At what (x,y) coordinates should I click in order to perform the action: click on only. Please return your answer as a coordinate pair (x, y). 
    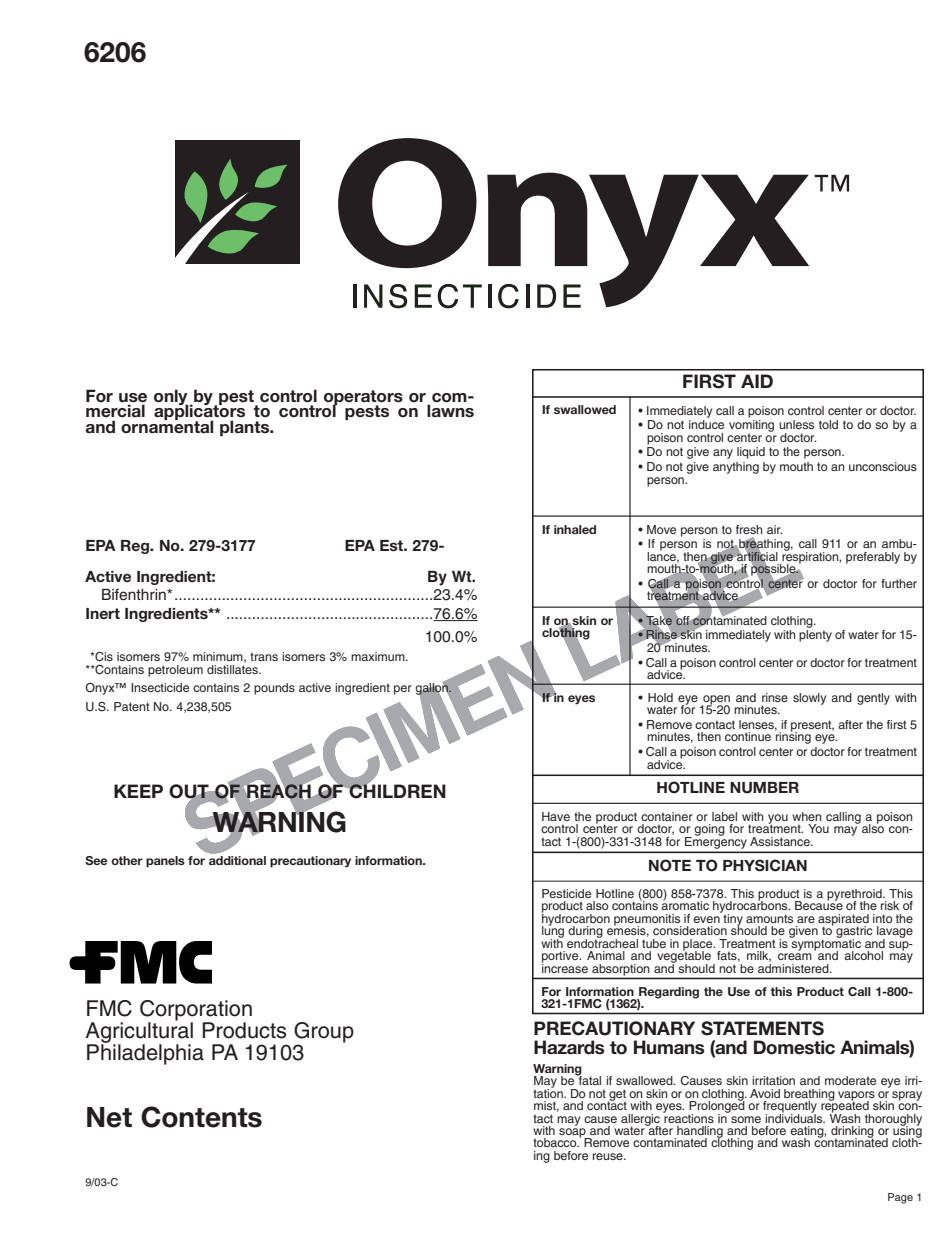
    Looking at the image, I should click on (171, 398).
